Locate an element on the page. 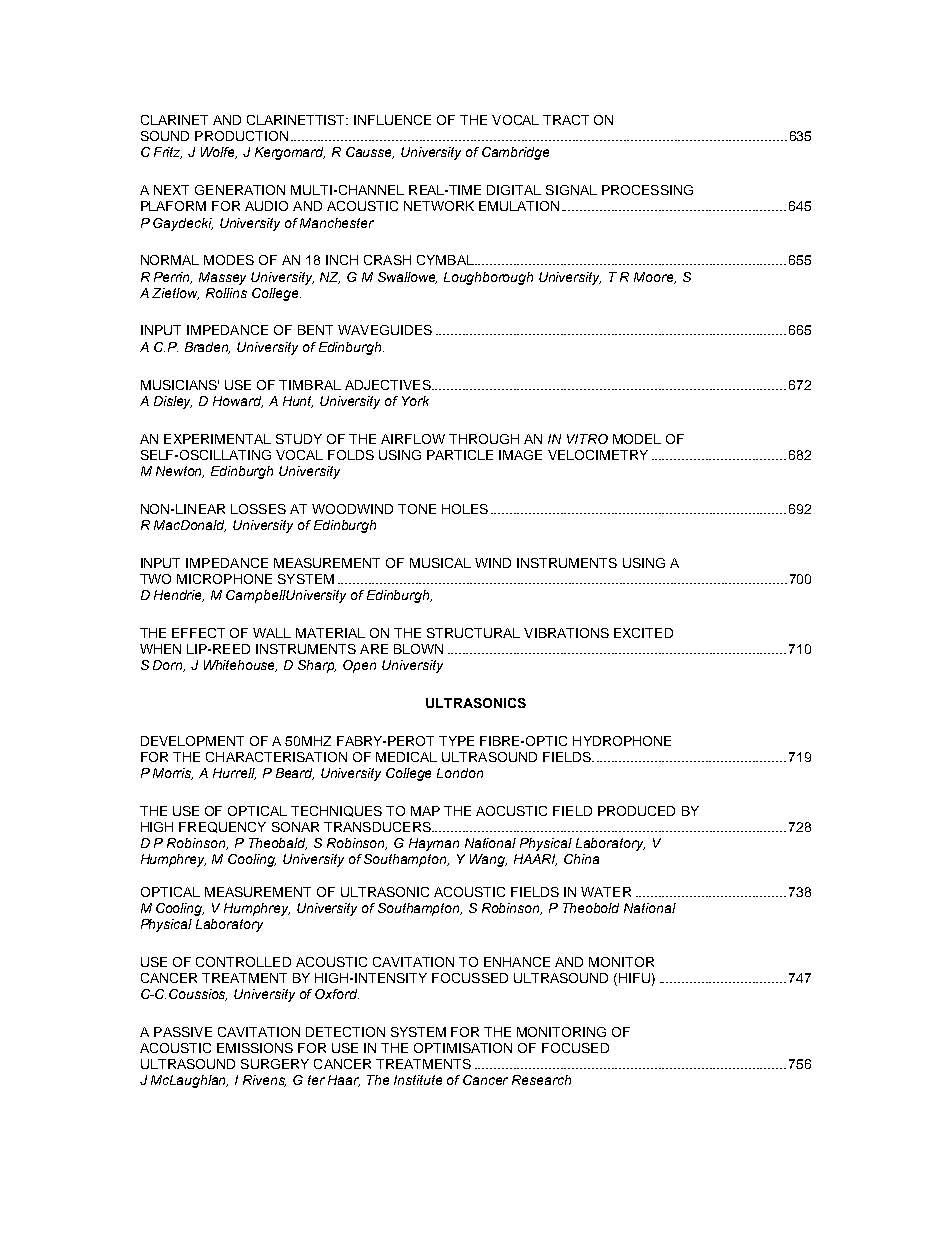 This page has height=1233, width=952. China is located at coordinates (581, 859).
